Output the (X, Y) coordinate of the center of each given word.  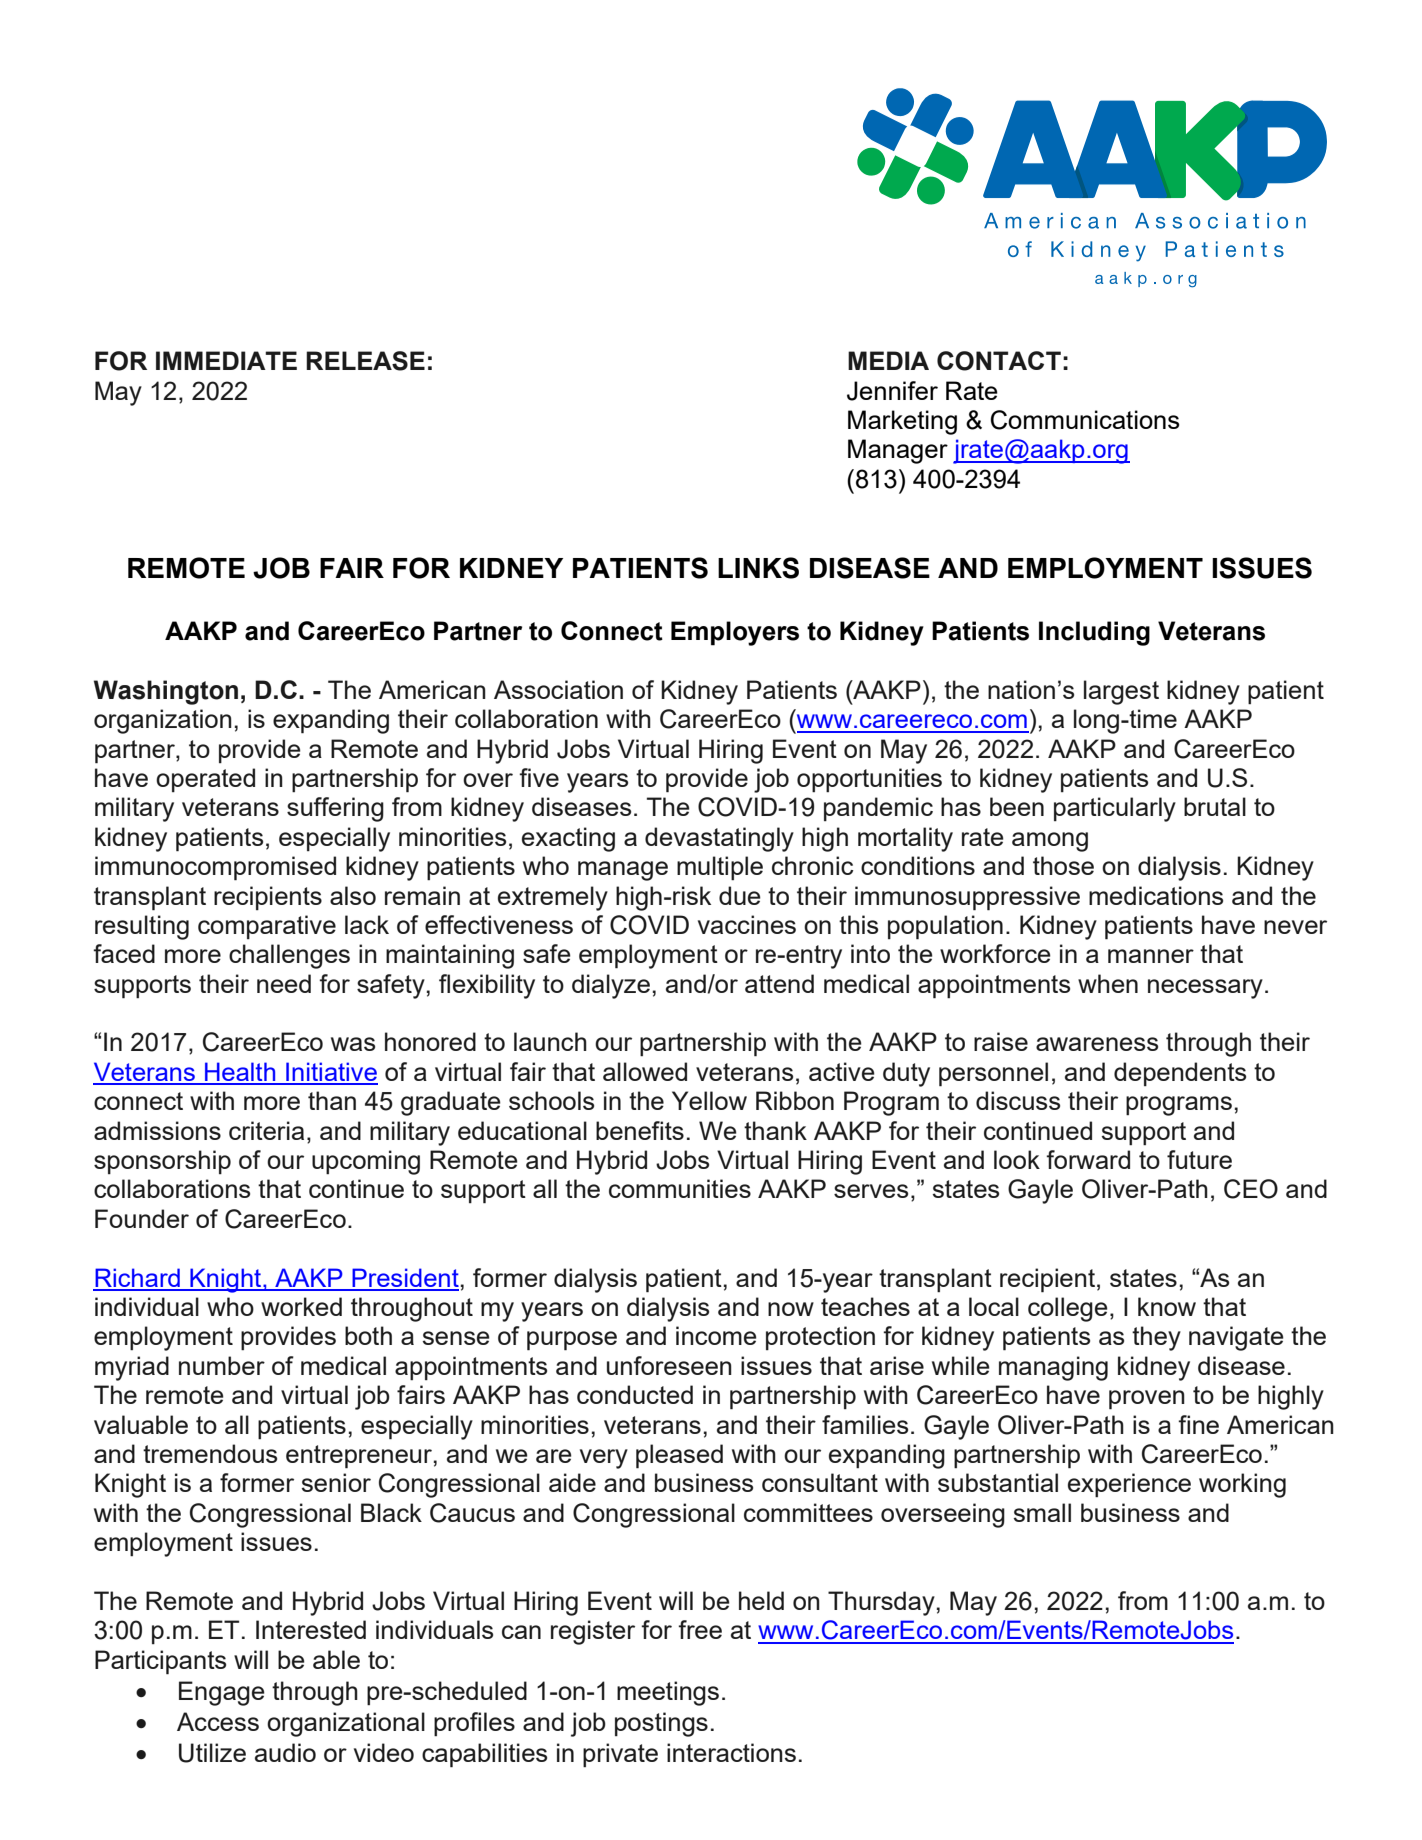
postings (661, 1724)
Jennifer (892, 391)
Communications (1085, 420)
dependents (1180, 1074)
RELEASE (365, 361)
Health (240, 1073)
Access (218, 1721)
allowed (645, 1071)
